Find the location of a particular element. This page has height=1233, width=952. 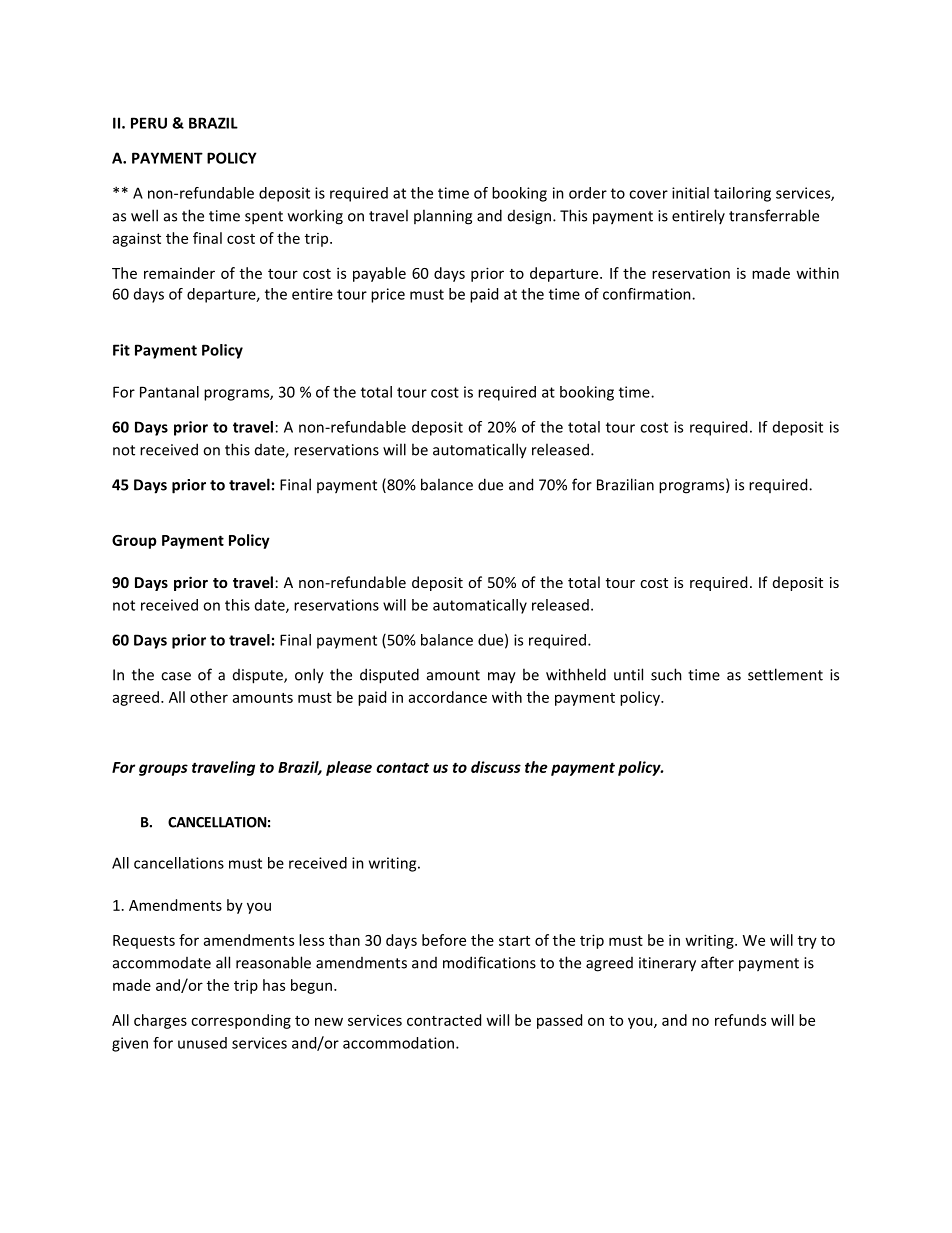

settlement is located at coordinates (785, 674).
